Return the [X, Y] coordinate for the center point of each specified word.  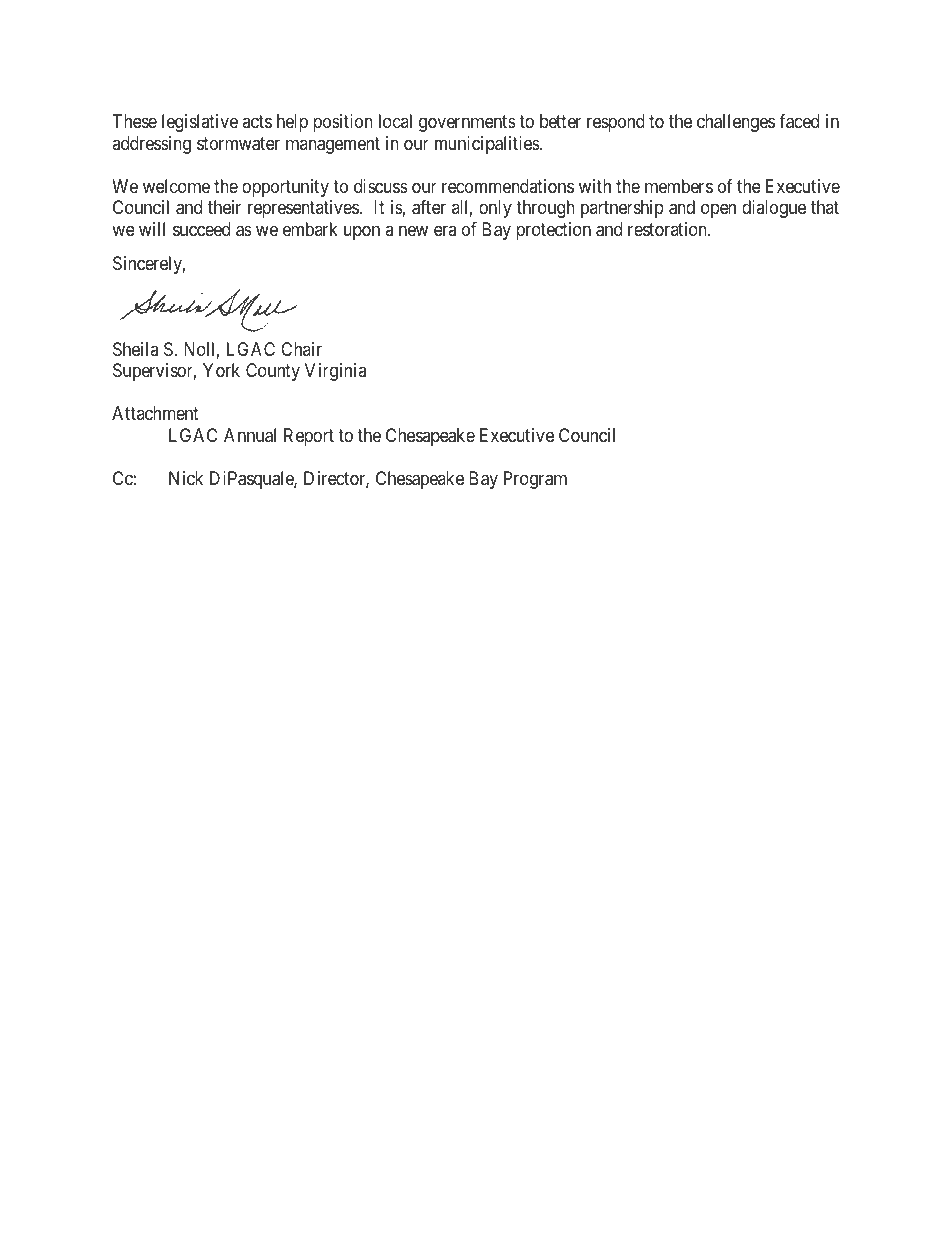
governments [467, 124]
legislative [200, 123]
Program [535, 480]
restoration [668, 229]
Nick [186, 478]
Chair [301, 349]
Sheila [135, 349]
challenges [736, 123]
